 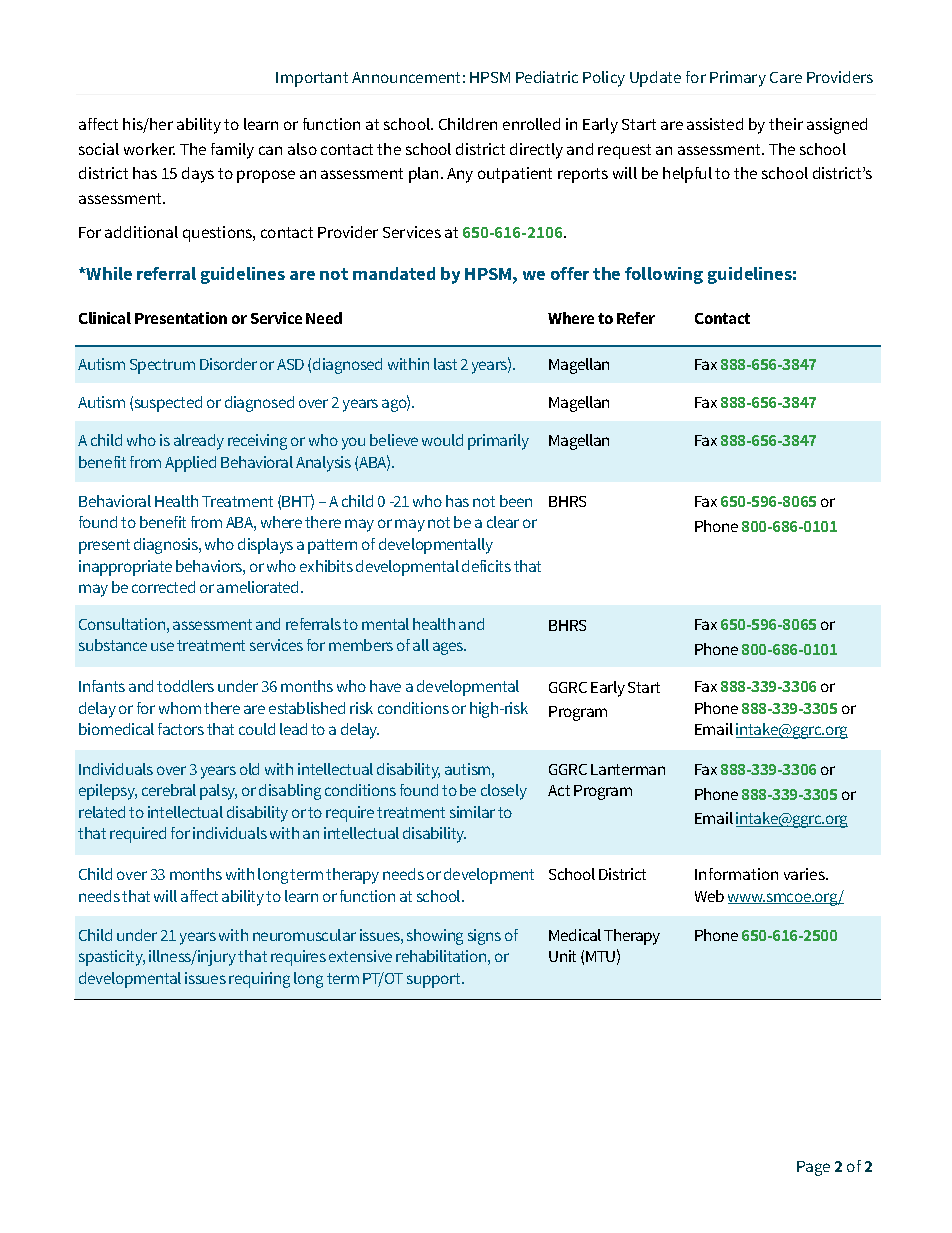 I want to click on following, so click(x=664, y=275).
